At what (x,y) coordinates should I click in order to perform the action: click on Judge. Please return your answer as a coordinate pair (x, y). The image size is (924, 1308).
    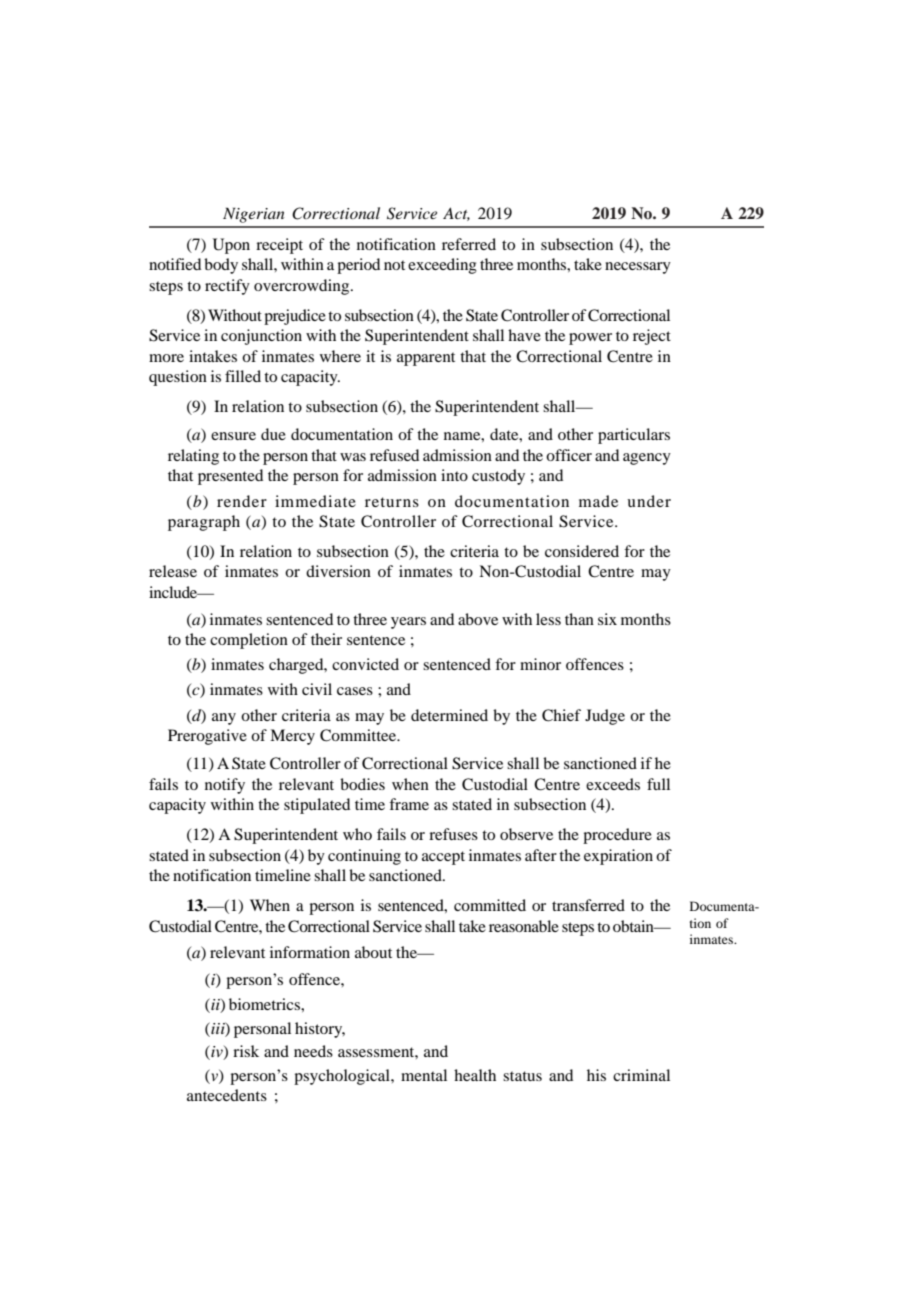
    Looking at the image, I should click on (605, 717).
